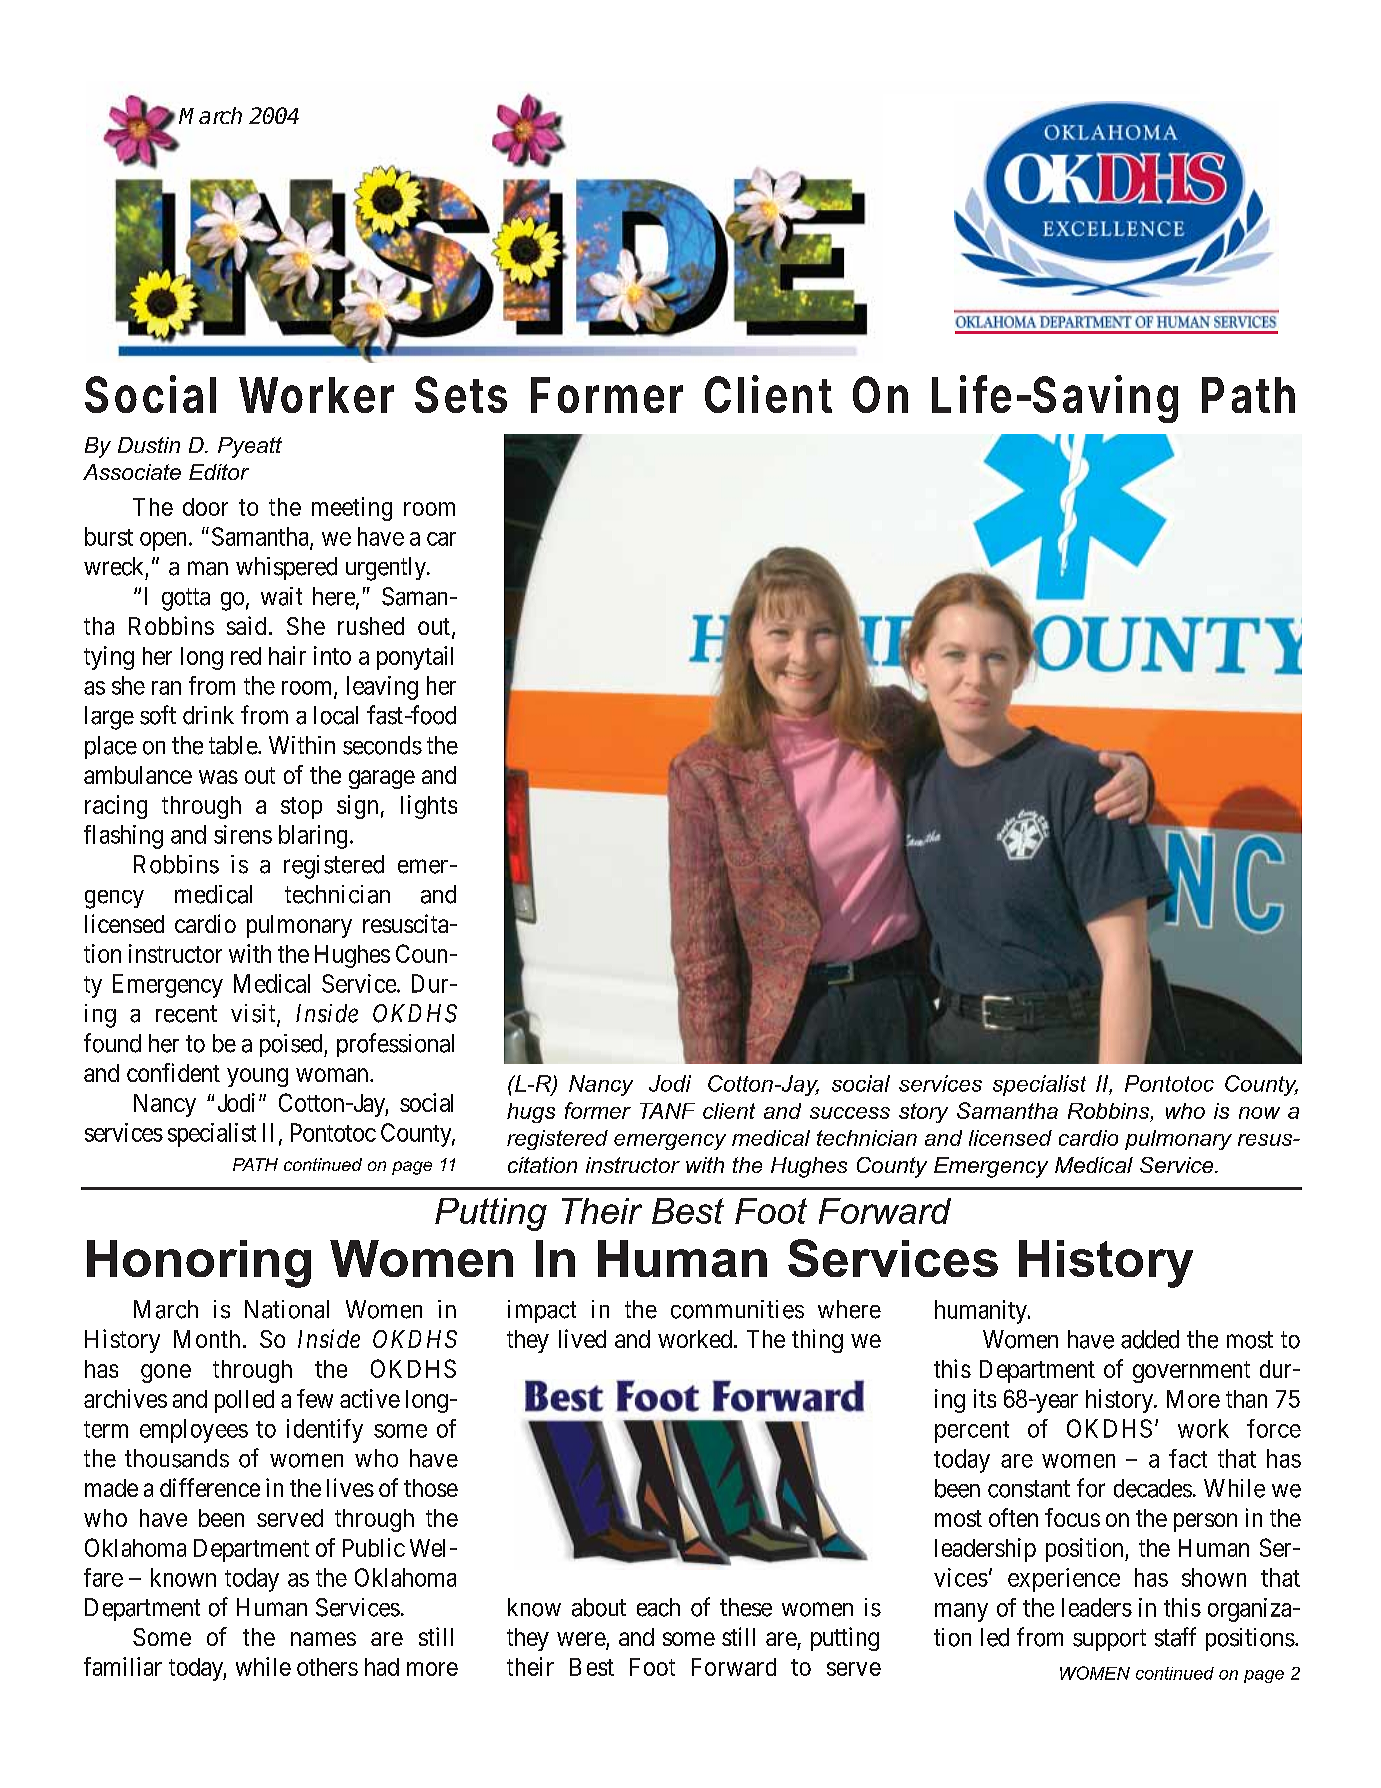 The height and width of the screenshot is (1788, 1381). What do you see at coordinates (243, 834) in the screenshot?
I see `sirens` at bounding box center [243, 834].
